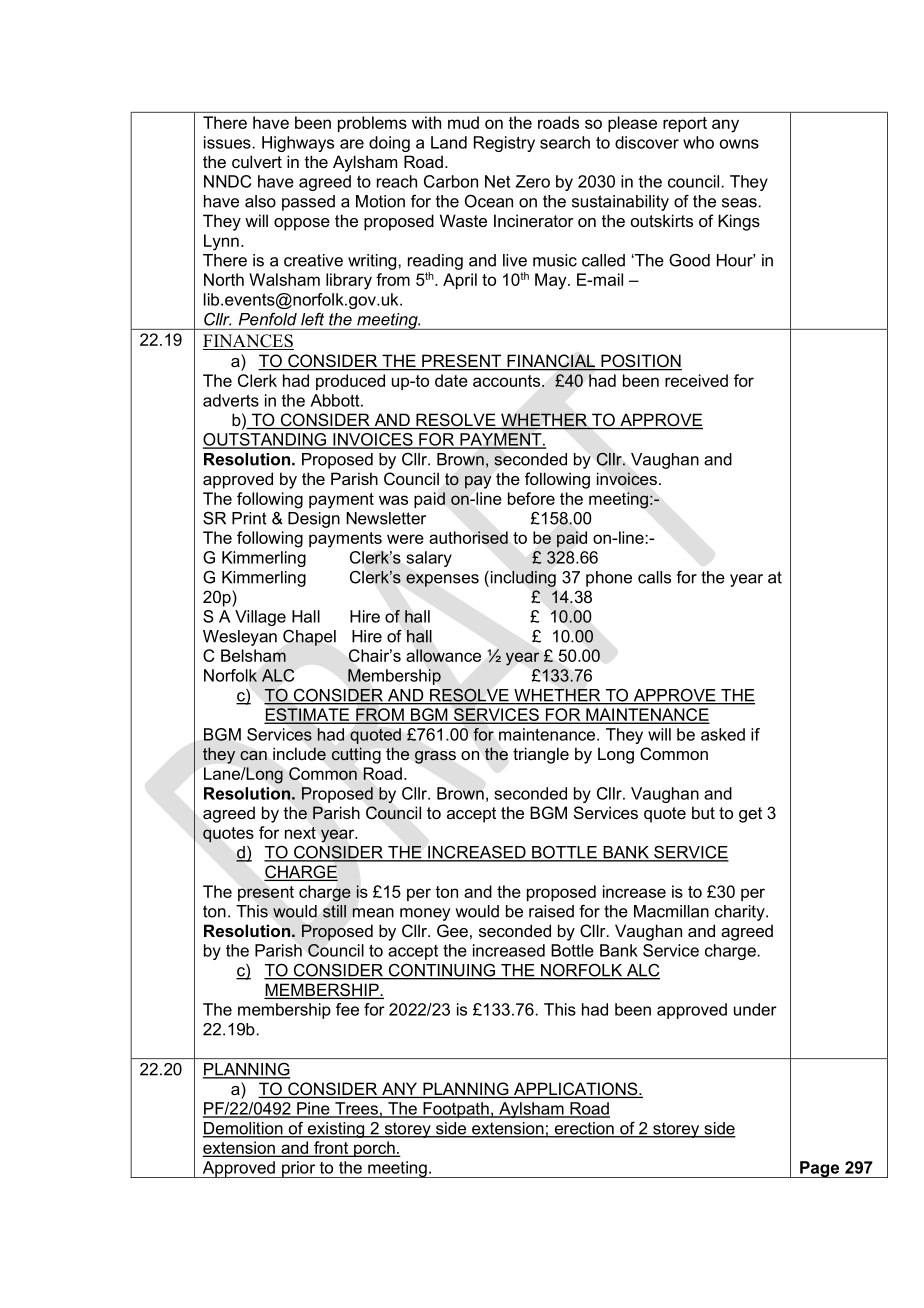 This screenshot has width=924, height=1308. What do you see at coordinates (300, 833) in the screenshot?
I see `next` at bounding box center [300, 833].
